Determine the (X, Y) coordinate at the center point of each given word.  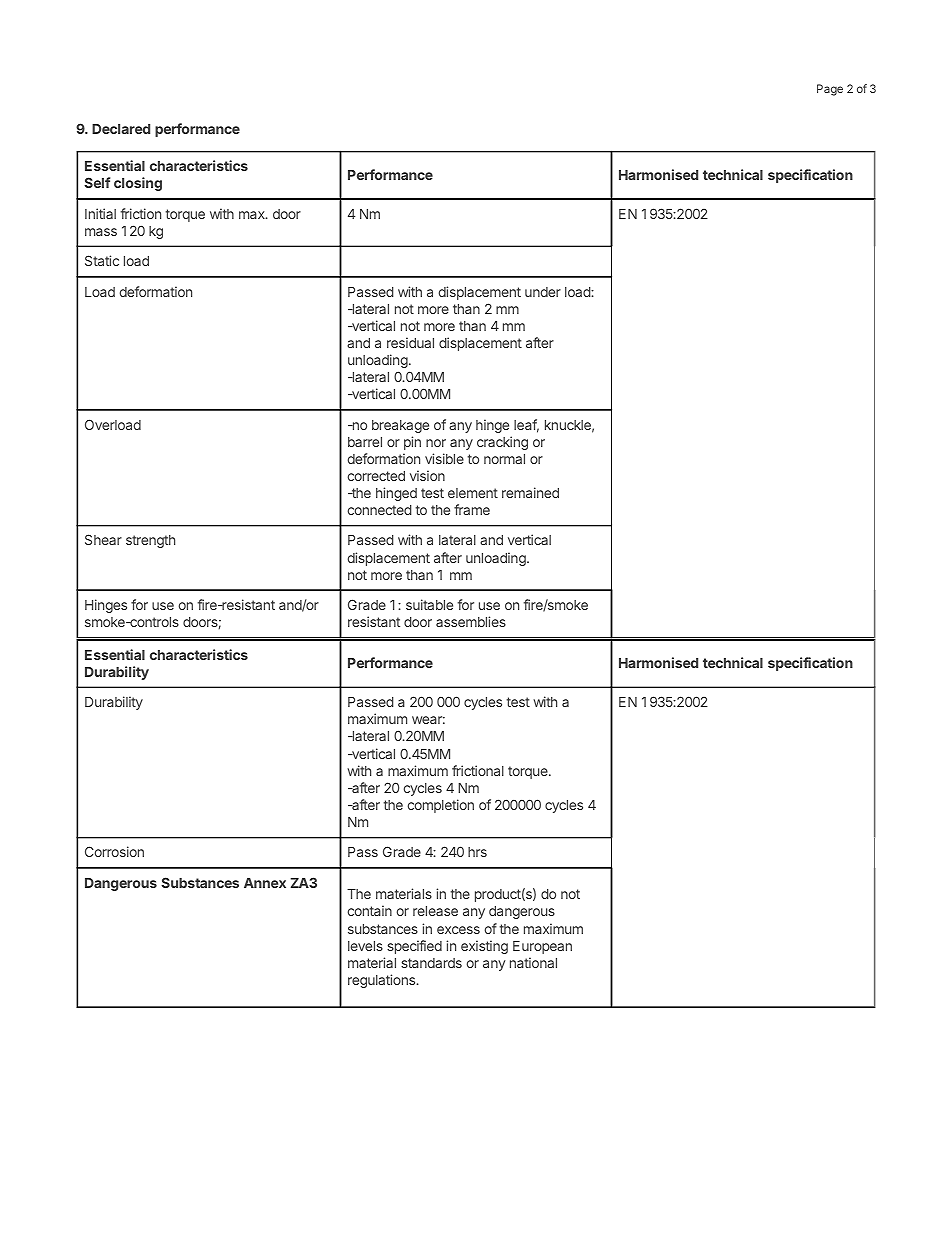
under (543, 292)
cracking (502, 443)
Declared (121, 129)
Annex (265, 883)
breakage (400, 426)
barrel (365, 442)
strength (150, 541)
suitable (429, 604)
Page (830, 90)
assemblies (471, 621)
